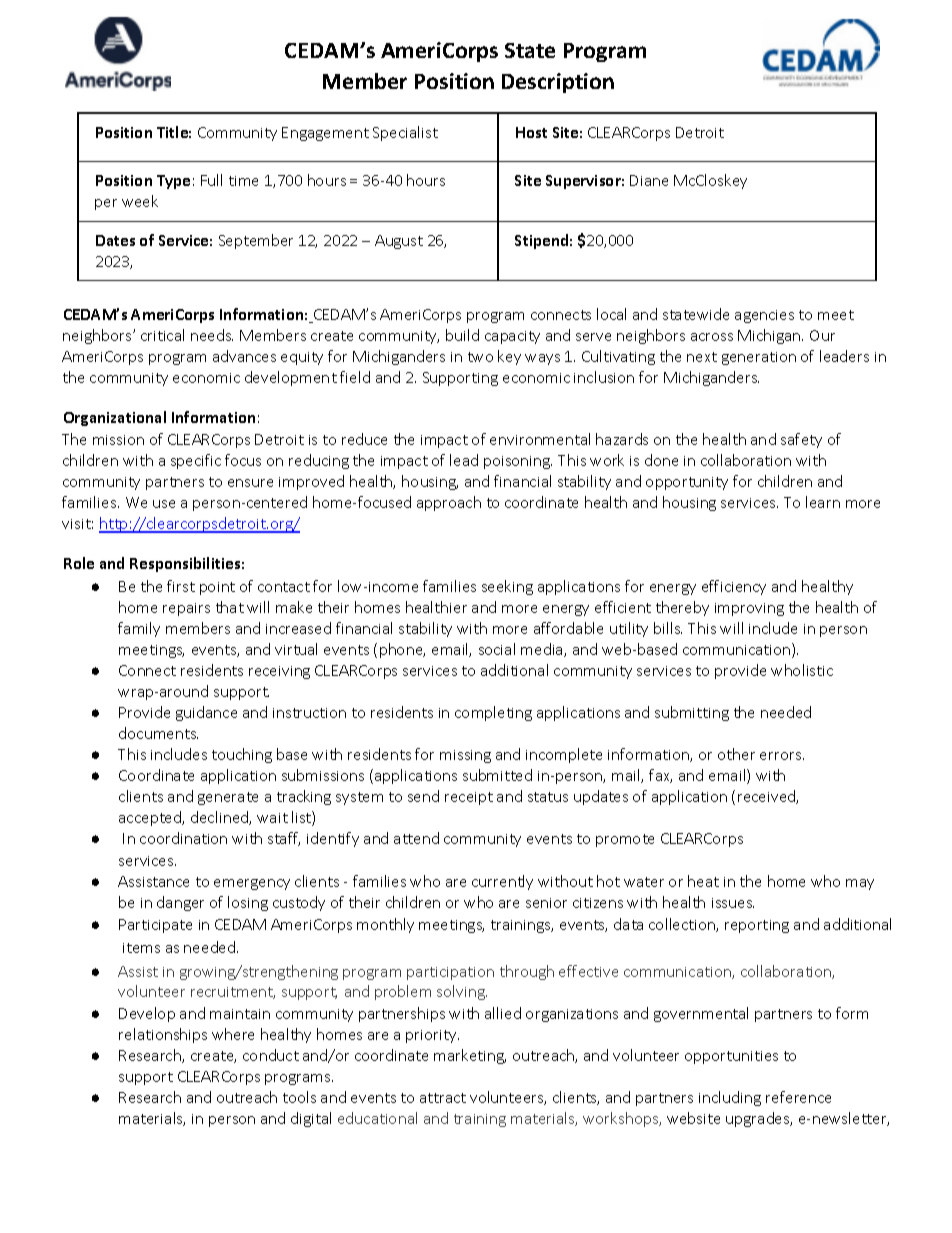 The height and width of the screenshot is (1233, 952). What do you see at coordinates (531, 132) in the screenshot?
I see `Host` at bounding box center [531, 132].
